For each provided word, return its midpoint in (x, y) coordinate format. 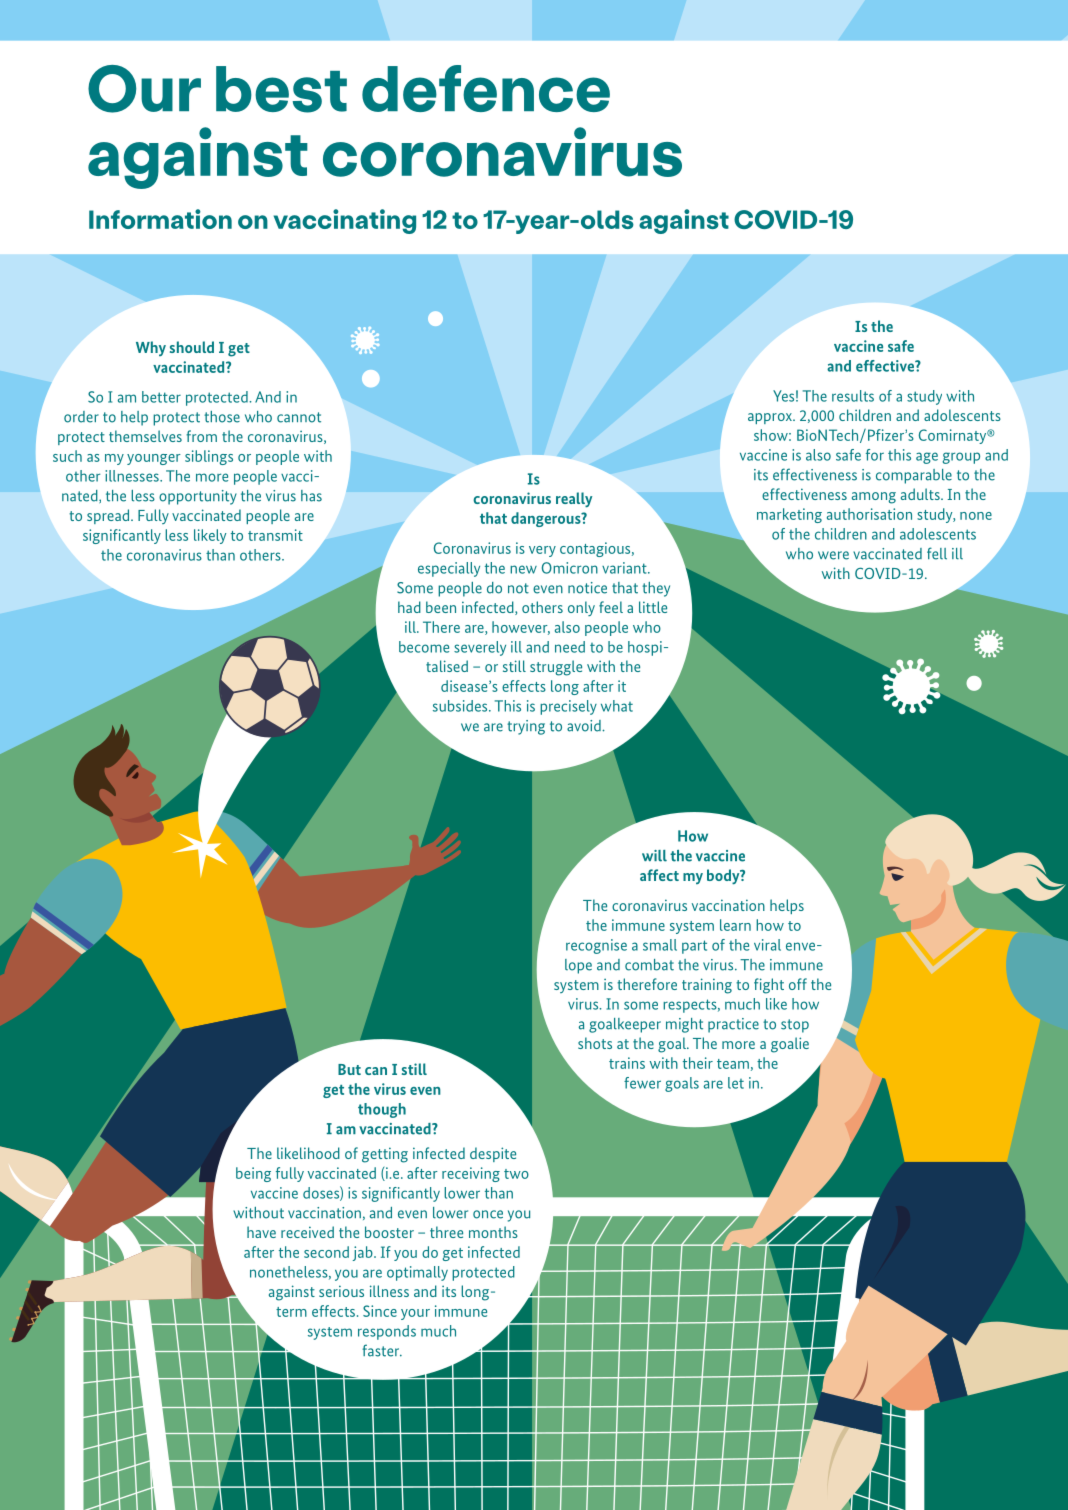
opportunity (198, 497)
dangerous (547, 519)
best (281, 89)
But (349, 1069)
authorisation (869, 514)
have (261, 1232)
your (415, 1314)
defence (486, 88)
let (736, 1083)
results (853, 396)
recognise (596, 946)
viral (767, 945)
